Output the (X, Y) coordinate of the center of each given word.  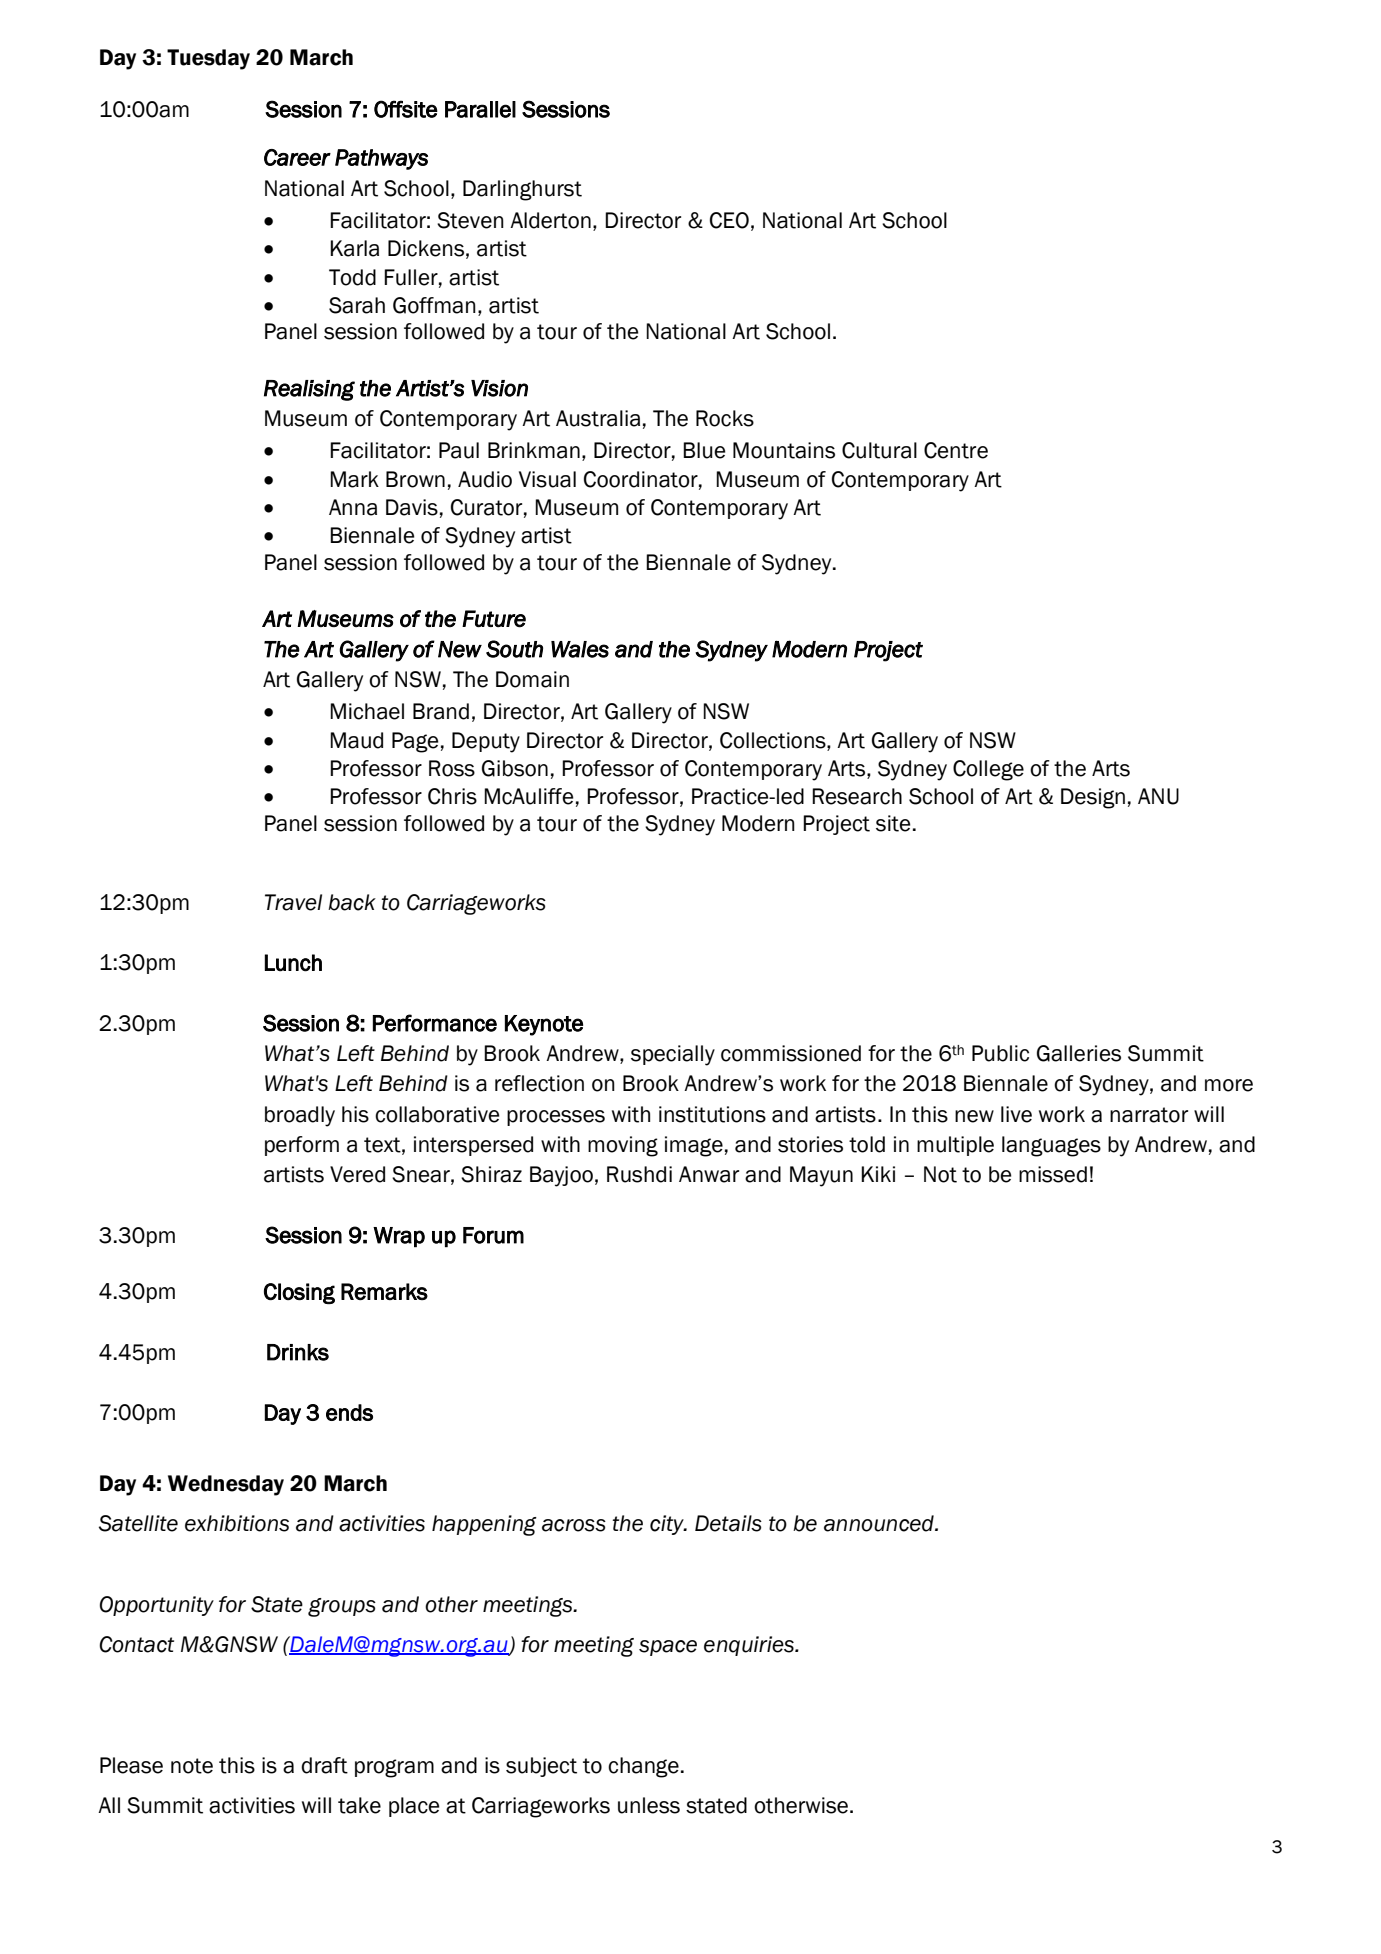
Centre (956, 450)
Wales (580, 649)
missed (1053, 1174)
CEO (729, 220)
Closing (299, 1293)
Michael (367, 711)
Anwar (709, 1174)
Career (297, 157)
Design (1093, 798)
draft (324, 1765)
